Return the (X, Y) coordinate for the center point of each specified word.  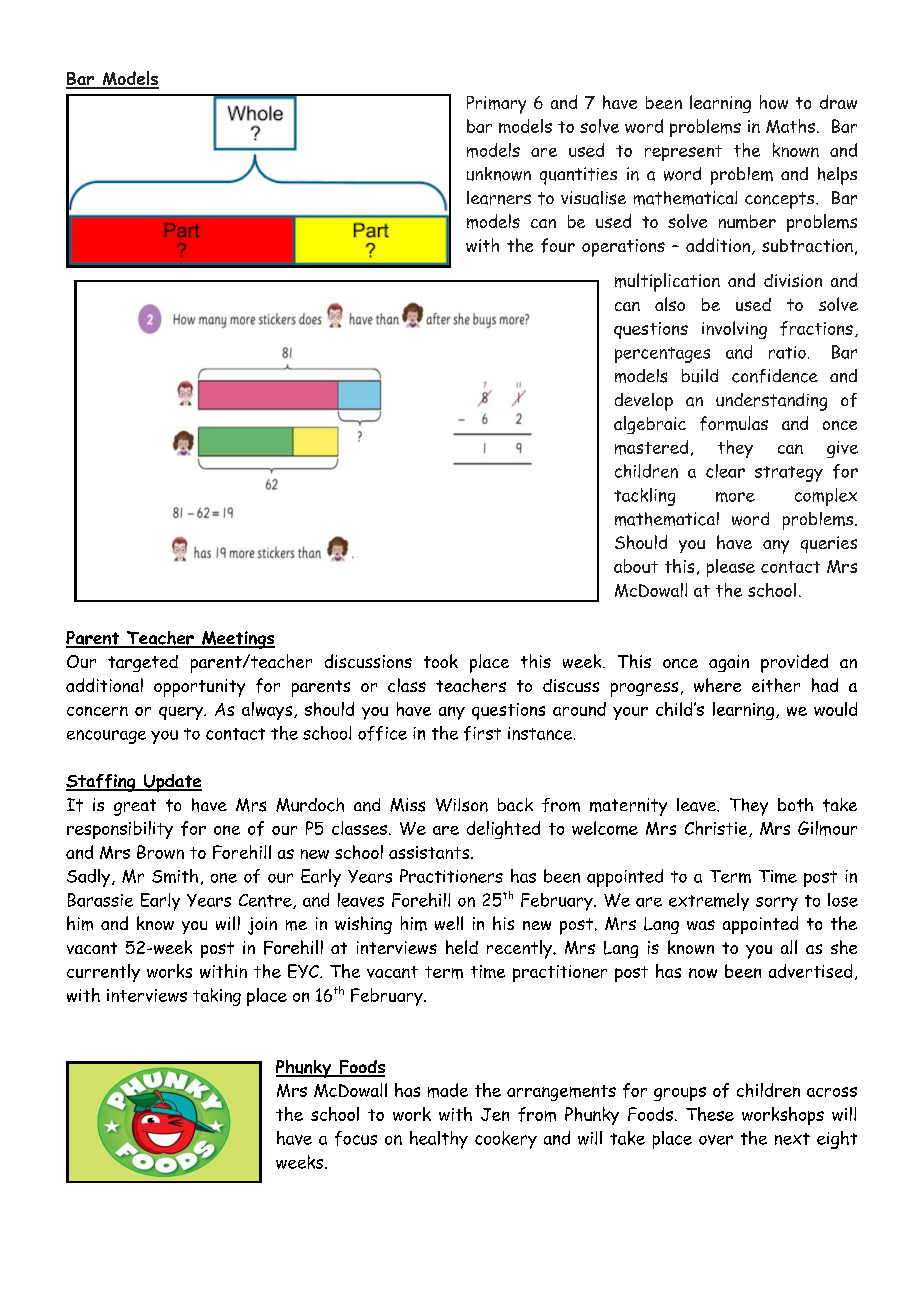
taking (217, 997)
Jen (495, 1114)
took (441, 661)
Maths (790, 126)
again (729, 663)
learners (499, 198)
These (710, 1114)
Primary (496, 105)
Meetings (237, 640)
